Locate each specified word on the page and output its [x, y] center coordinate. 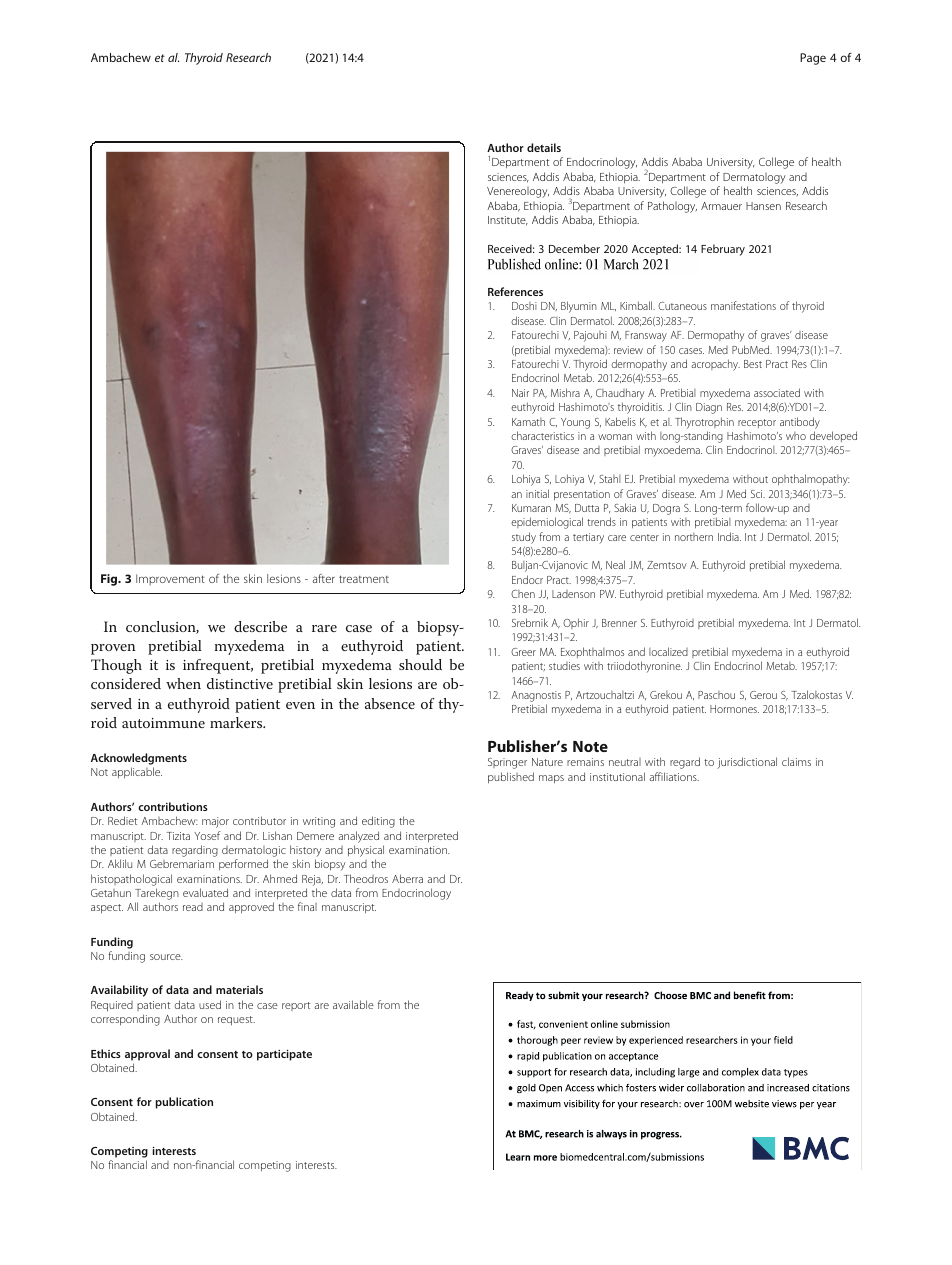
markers [237, 722]
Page [813, 59]
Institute [508, 221]
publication [184, 1103]
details [544, 147]
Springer [507, 763]
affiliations [674, 776]
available [353, 1004]
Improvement [170, 579]
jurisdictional [747, 763]
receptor [757, 423]
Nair [520, 393]
